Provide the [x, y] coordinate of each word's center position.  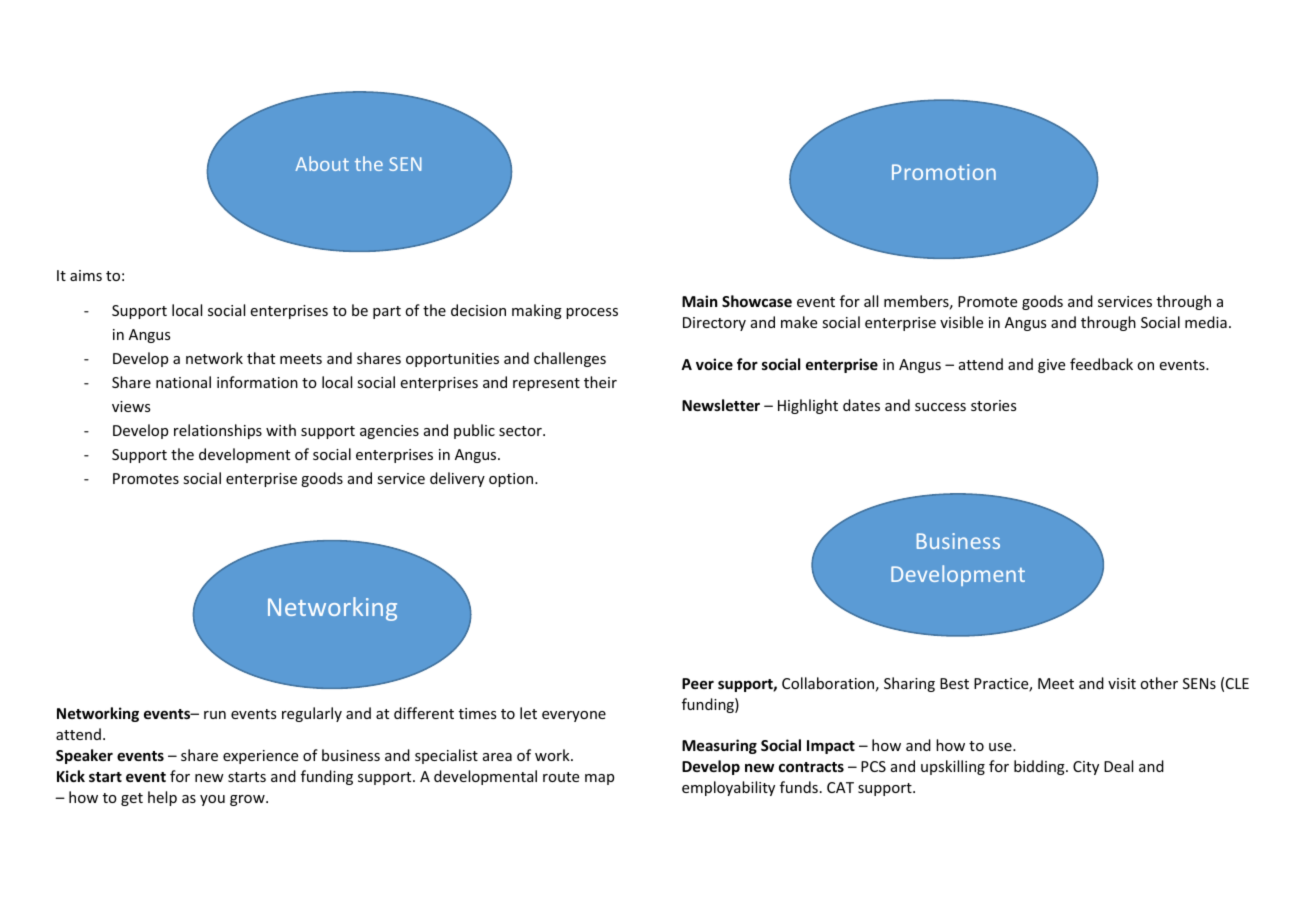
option [512, 480]
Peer [698, 683]
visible [961, 322]
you [212, 800]
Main [700, 301]
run [215, 715]
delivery [457, 479]
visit [1122, 683]
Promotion [944, 172]
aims [86, 275]
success [940, 407]
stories [993, 405]
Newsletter [721, 405]
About [322, 163]
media [1206, 322]
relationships [218, 431]
